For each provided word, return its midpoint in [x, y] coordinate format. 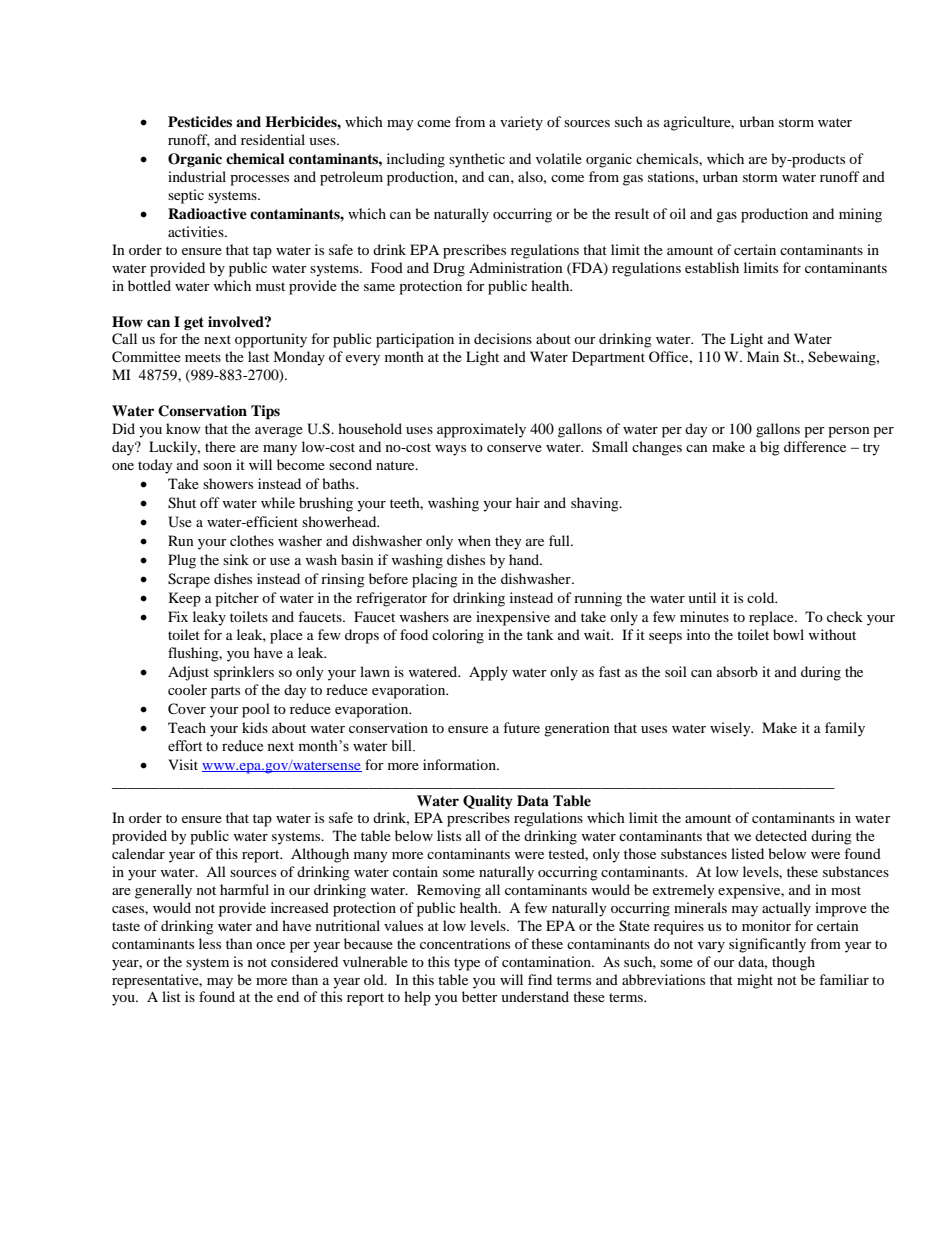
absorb [737, 671]
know [183, 428]
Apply [488, 673]
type [467, 964]
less [210, 943]
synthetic [477, 160]
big [770, 448]
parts [225, 692]
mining [860, 215]
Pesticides [200, 121]
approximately [481, 430]
